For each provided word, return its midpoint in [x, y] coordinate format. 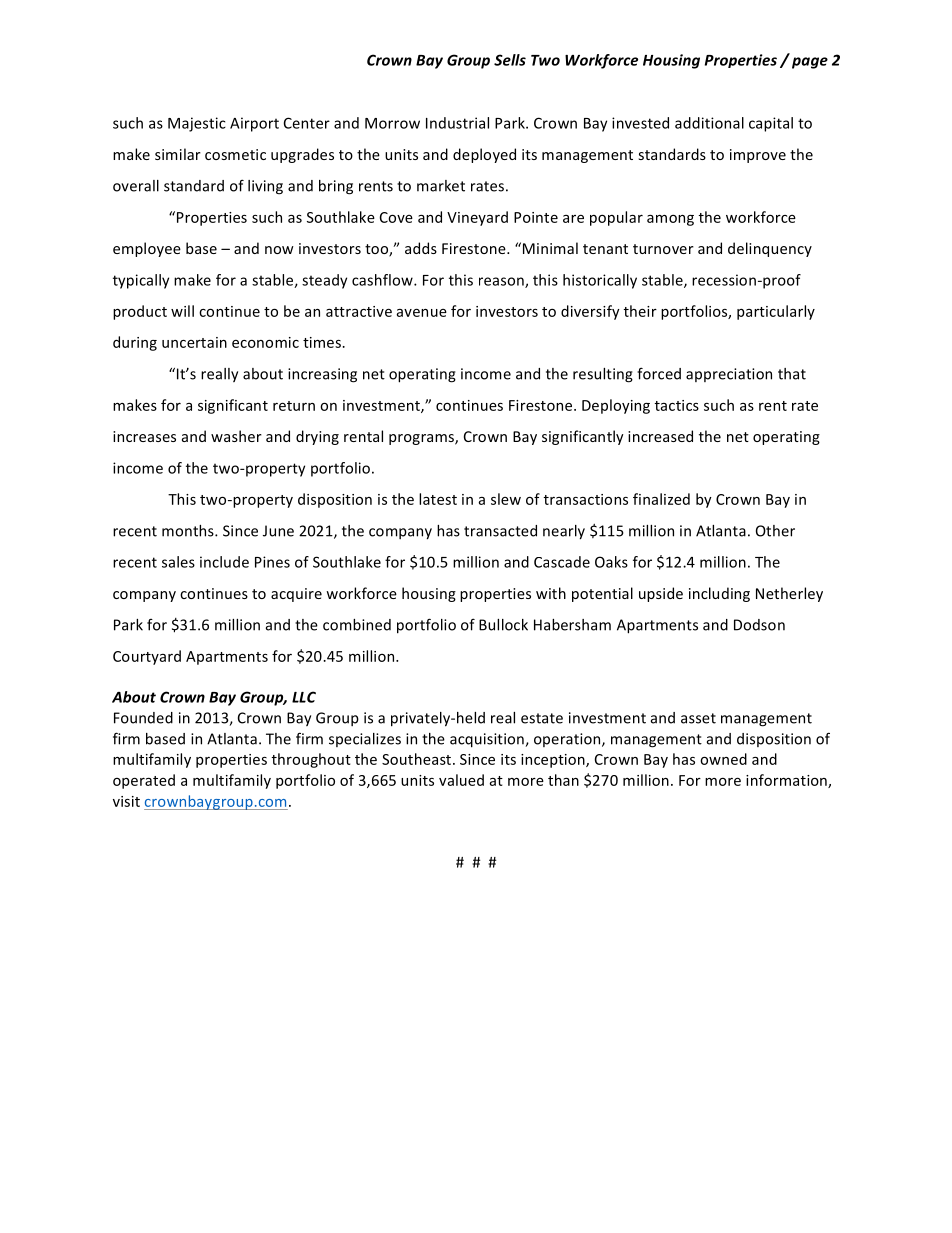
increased [660, 436]
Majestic [197, 124]
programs [422, 439]
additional [709, 123]
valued [461, 780]
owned [723, 759]
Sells [510, 60]
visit [126, 801]
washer [236, 436]
